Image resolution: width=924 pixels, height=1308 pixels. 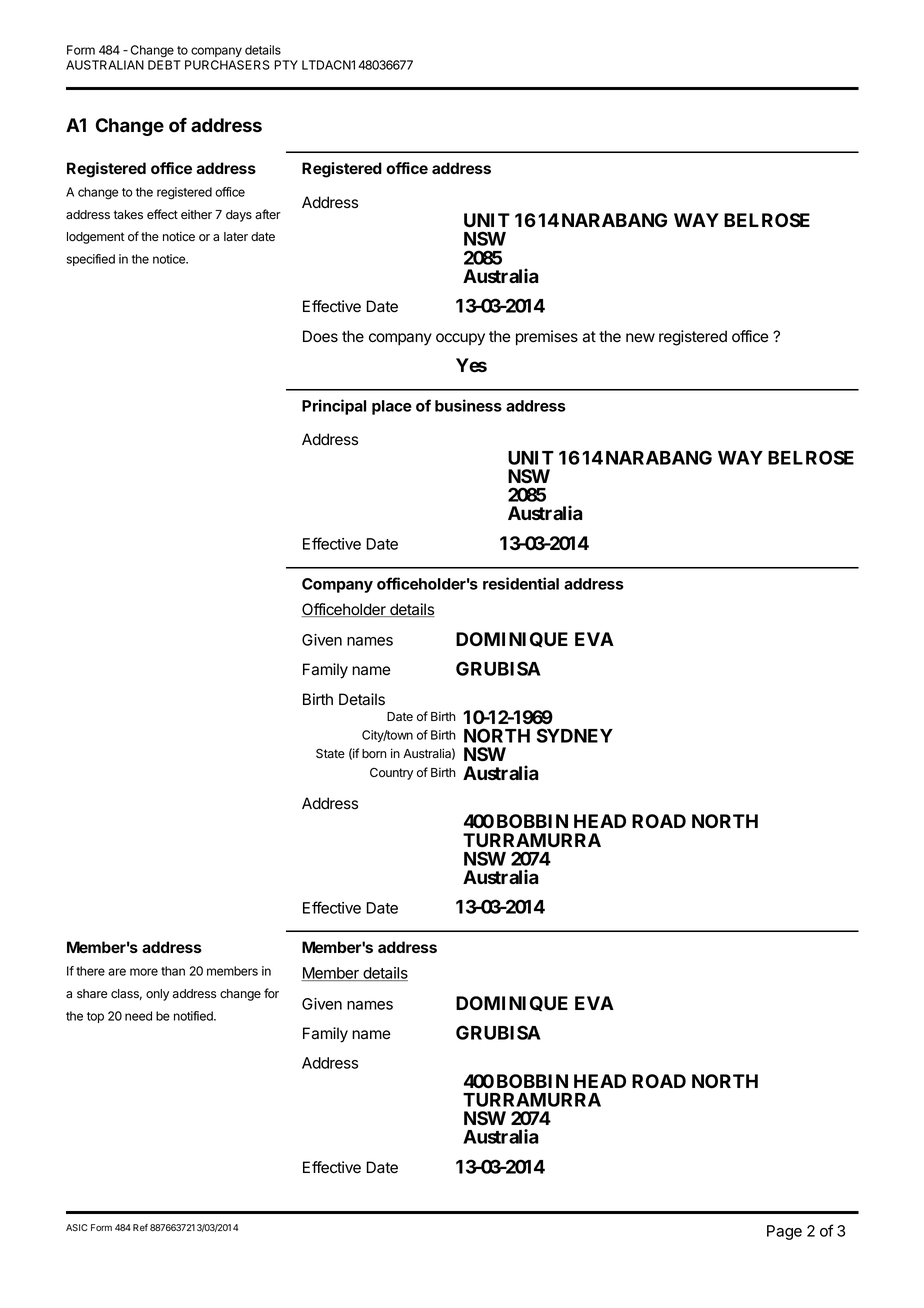 I want to click on Page, so click(x=784, y=1232).
